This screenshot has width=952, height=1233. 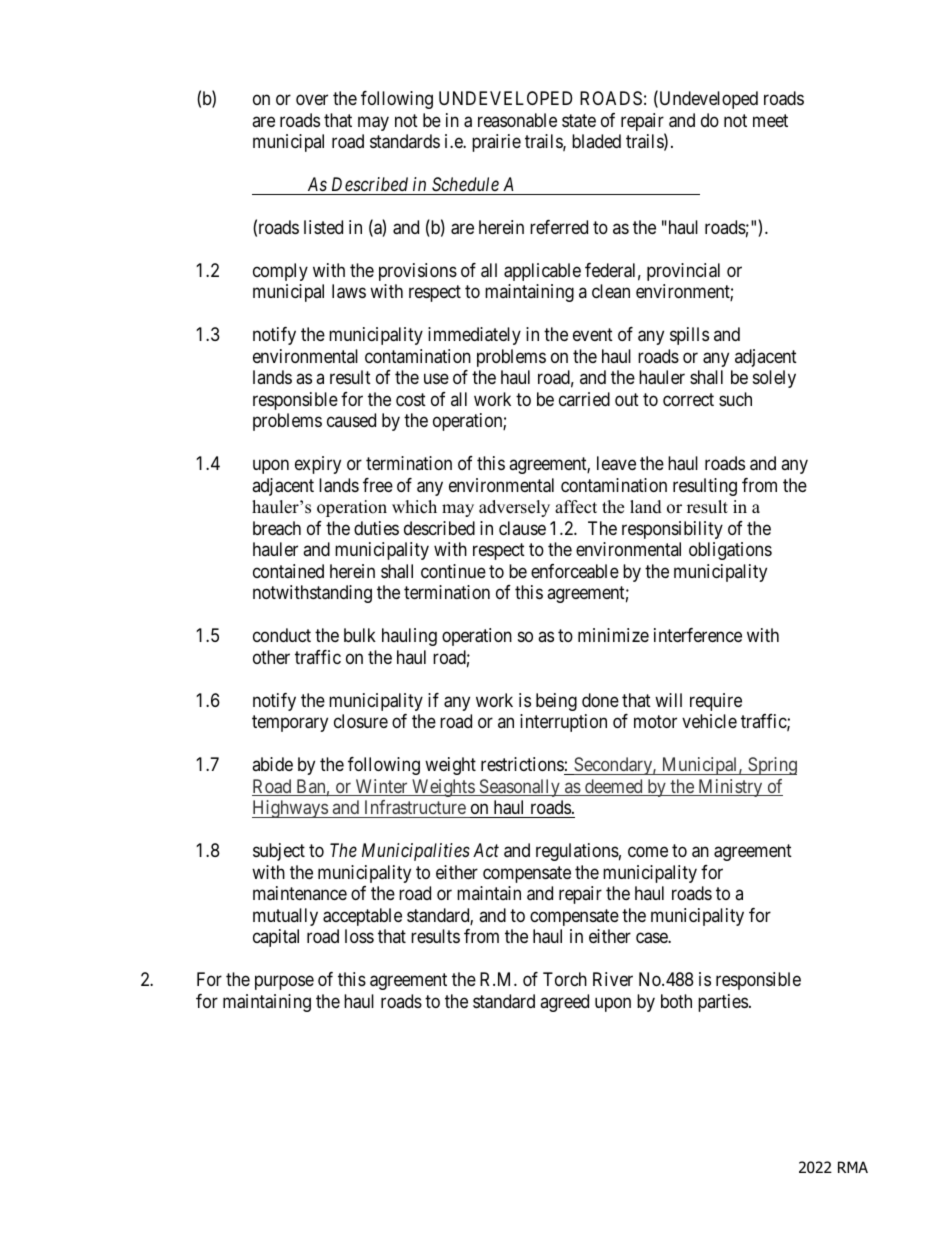 I want to click on over, so click(x=312, y=99).
